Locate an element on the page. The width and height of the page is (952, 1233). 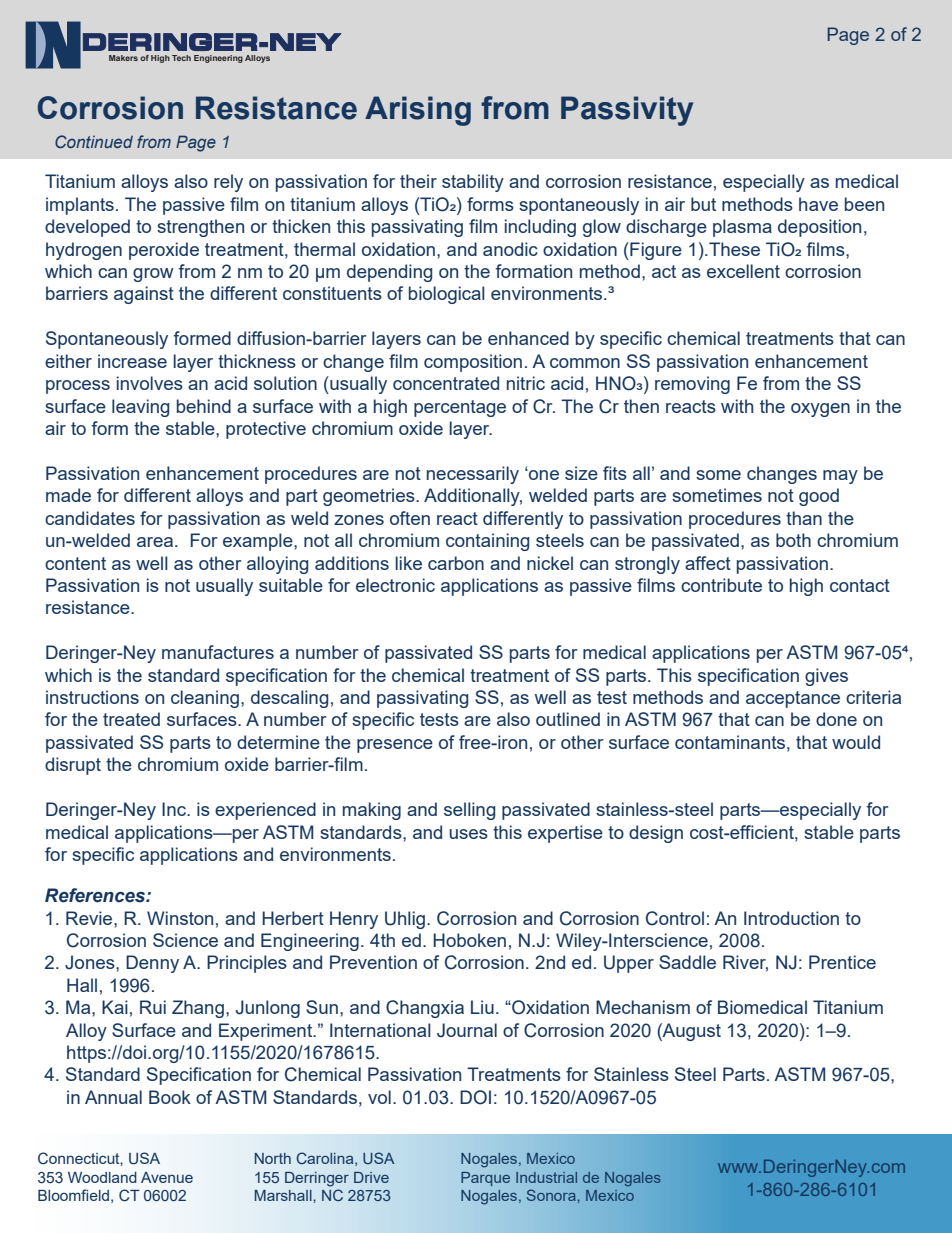
necessarily is located at coordinates (473, 475).
